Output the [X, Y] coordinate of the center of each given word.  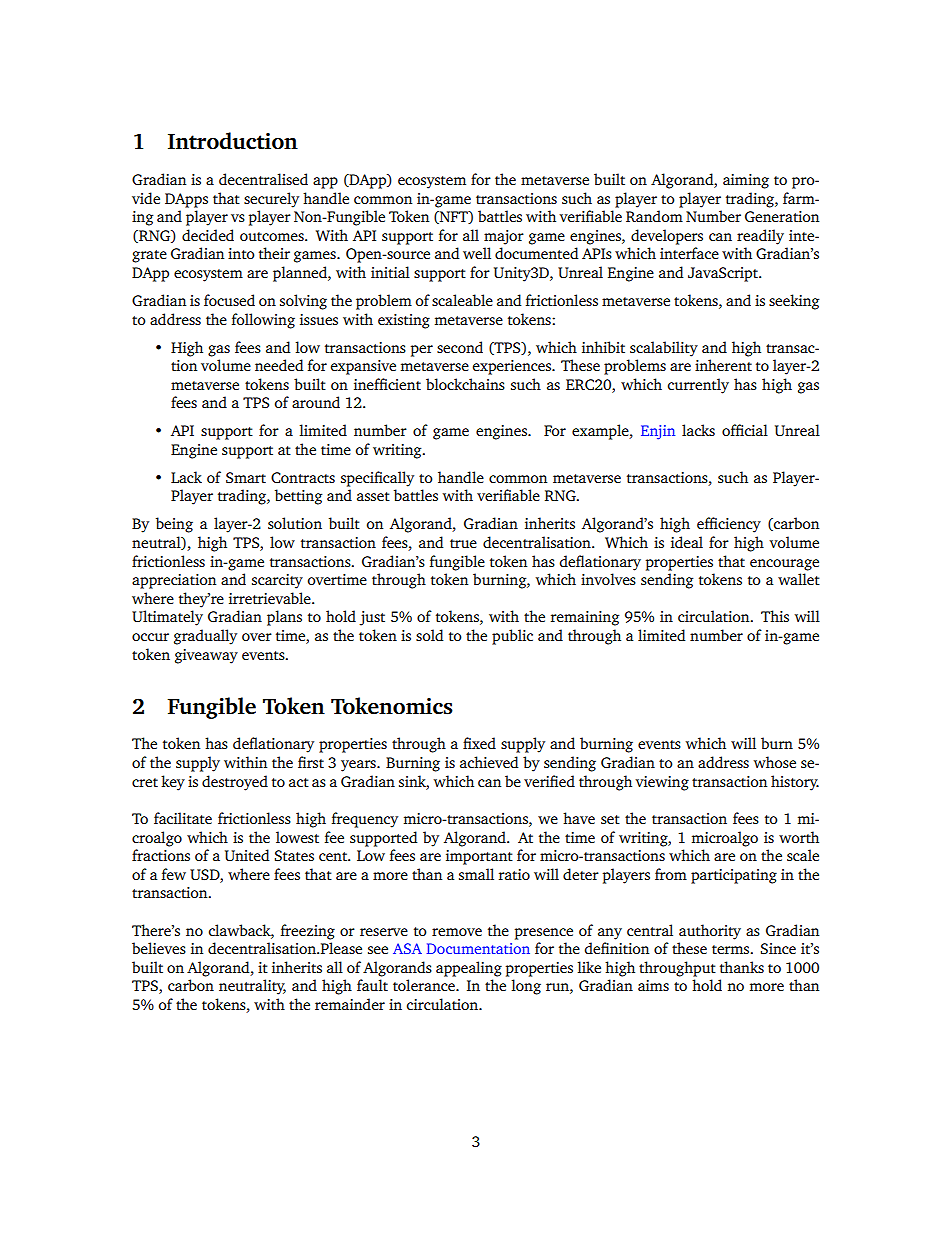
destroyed [235, 783]
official [745, 430]
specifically [377, 479]
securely [271, 200]
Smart [246, 477]
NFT [454, 217]
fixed [479, 743]
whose [775, 762]
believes [159, 948]
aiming [746, 181]
